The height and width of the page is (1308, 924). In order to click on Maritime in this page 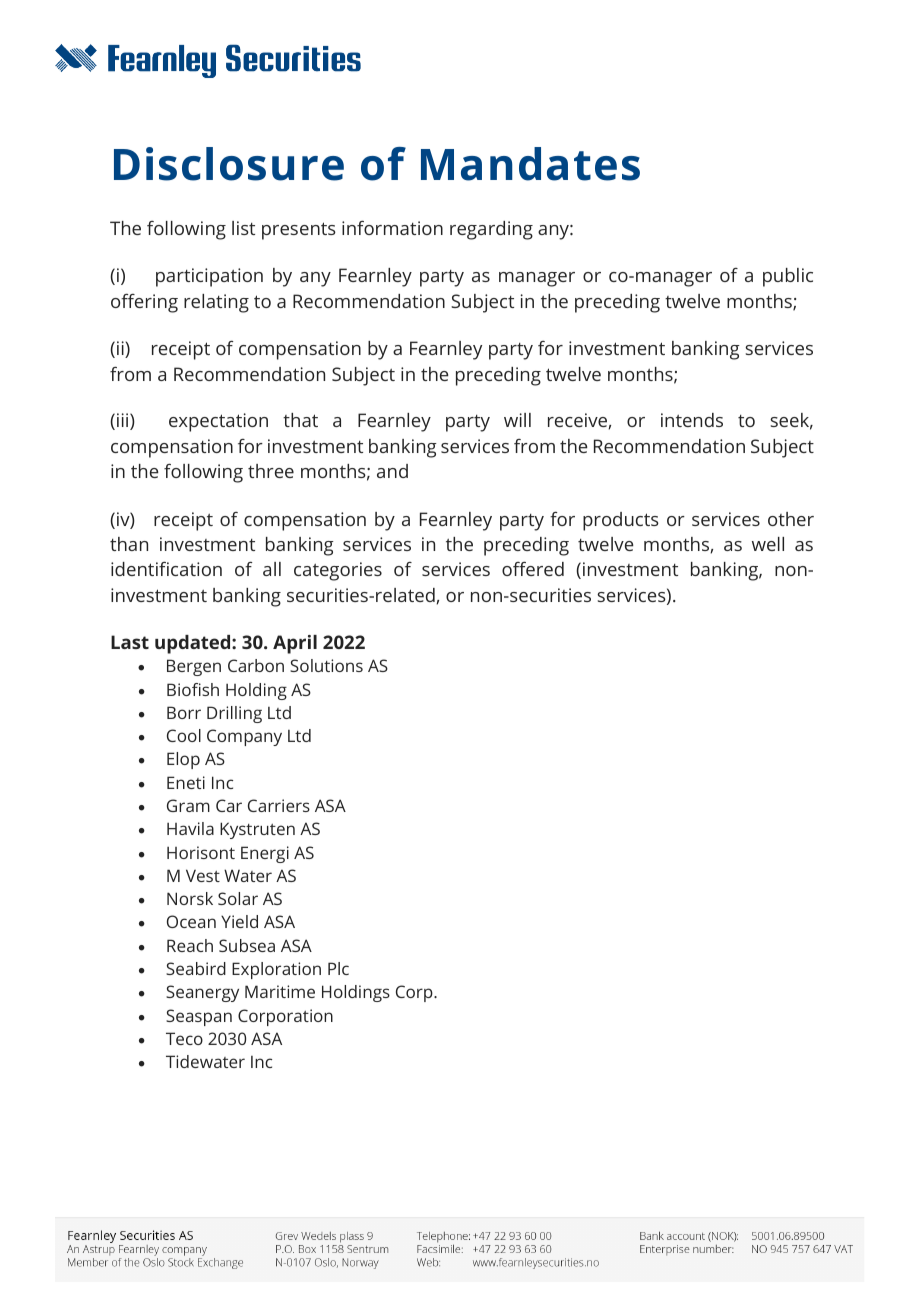, I will do `click(280, 991)`.
